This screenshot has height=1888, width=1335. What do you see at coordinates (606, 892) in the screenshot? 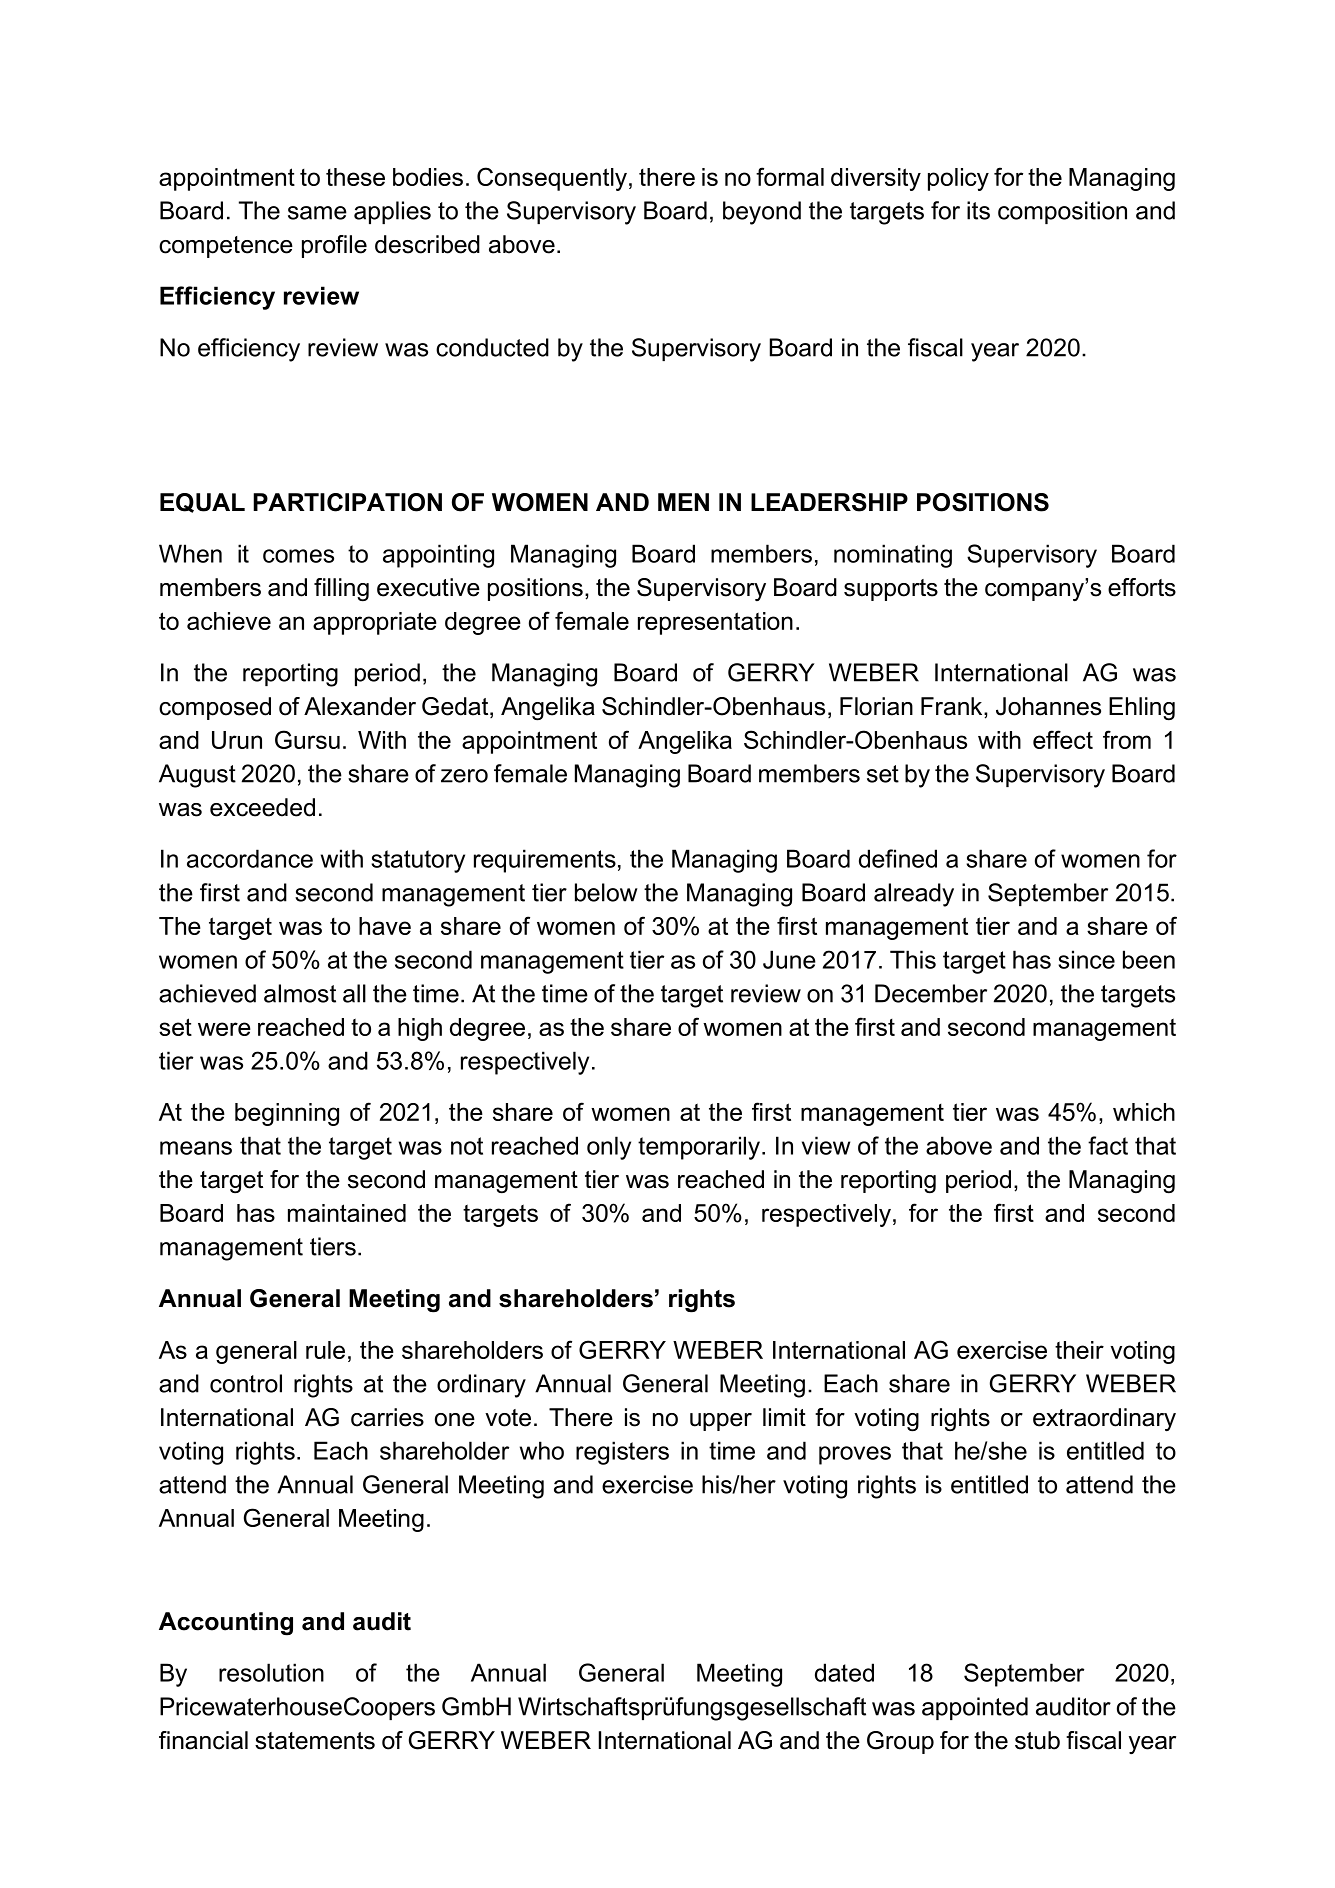
I see `below` at bounding box center [606, 892].
